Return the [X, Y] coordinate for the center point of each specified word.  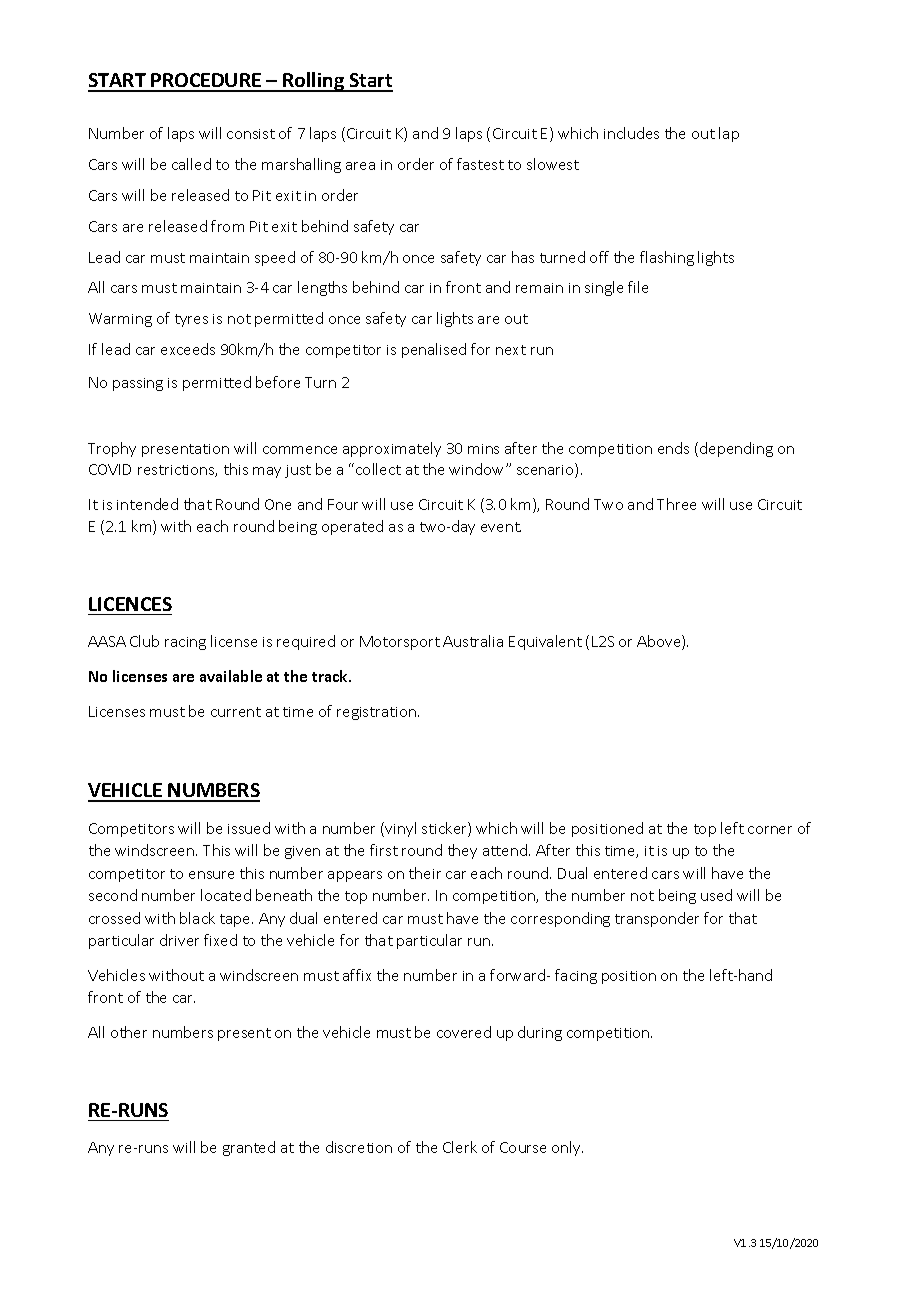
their [425, 873]
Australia [473, 641]
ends [673, 448]
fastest [480, 164]
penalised [434, 350]
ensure [211, 875]
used [716, 895]
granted [249, 1148]
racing [185, 643]
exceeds [188, 349]
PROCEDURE [207, 82]
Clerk [460, 1147]
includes [631, 133]
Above [660, 642]
